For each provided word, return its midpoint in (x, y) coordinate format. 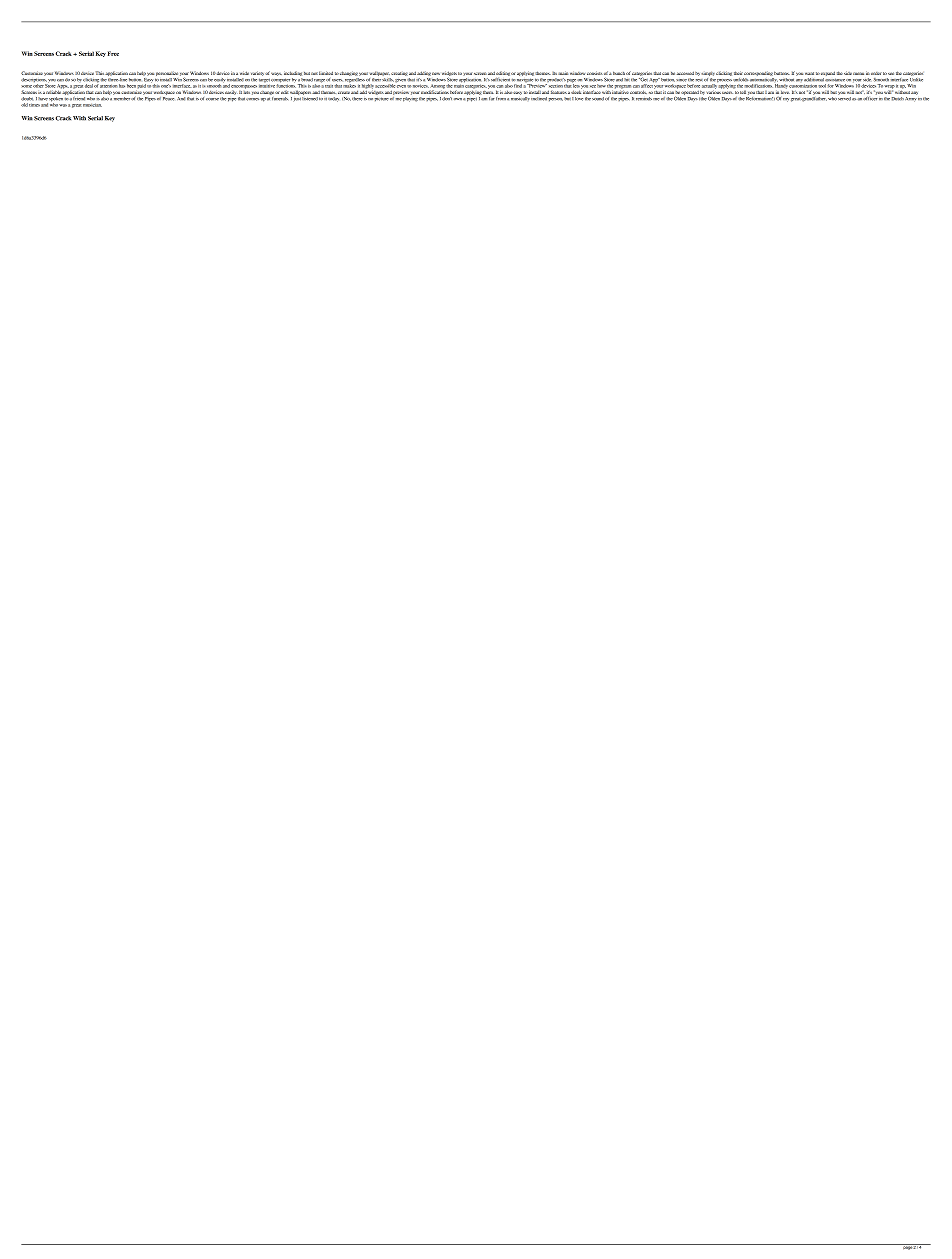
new (436, 73)
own (458, 99)
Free (113, 53)
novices (420, 86)
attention (108, 86)
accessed (685, 73)
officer (870, 97)
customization (803, 86)
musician (92, 105)
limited (326, 73)
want (809, 73)
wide (244, 73)
